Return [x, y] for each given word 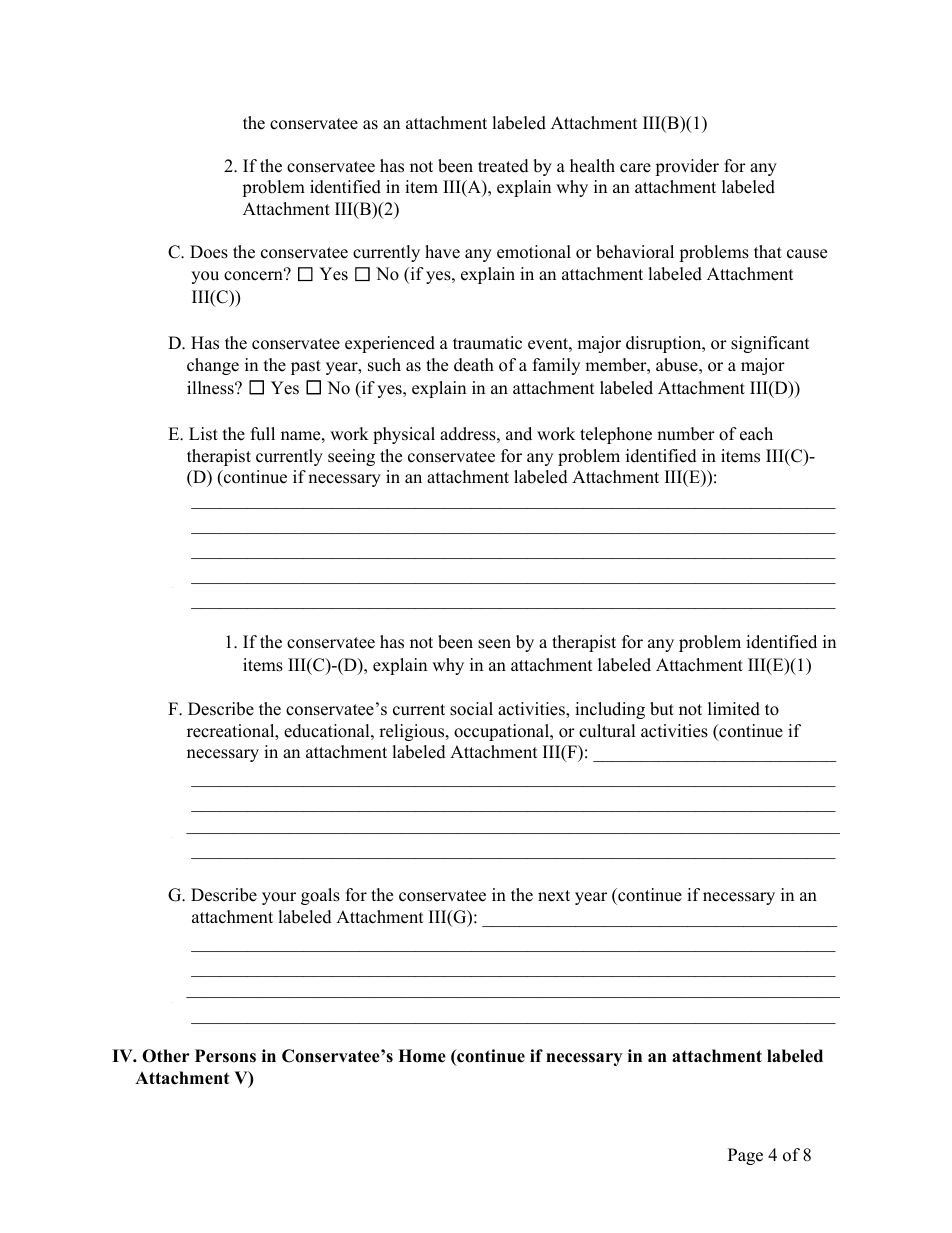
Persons [225, 1056]
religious [413, 732]
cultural [607, 731]
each [756, 434]
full [263, 434]
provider [687, 167]
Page [745, 1156]
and [519, 434]
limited [734, 709]
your [279, 898]
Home [422, 1056]
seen [494, 644]
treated [503, 166]
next [554, 896]
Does [209, 252]
